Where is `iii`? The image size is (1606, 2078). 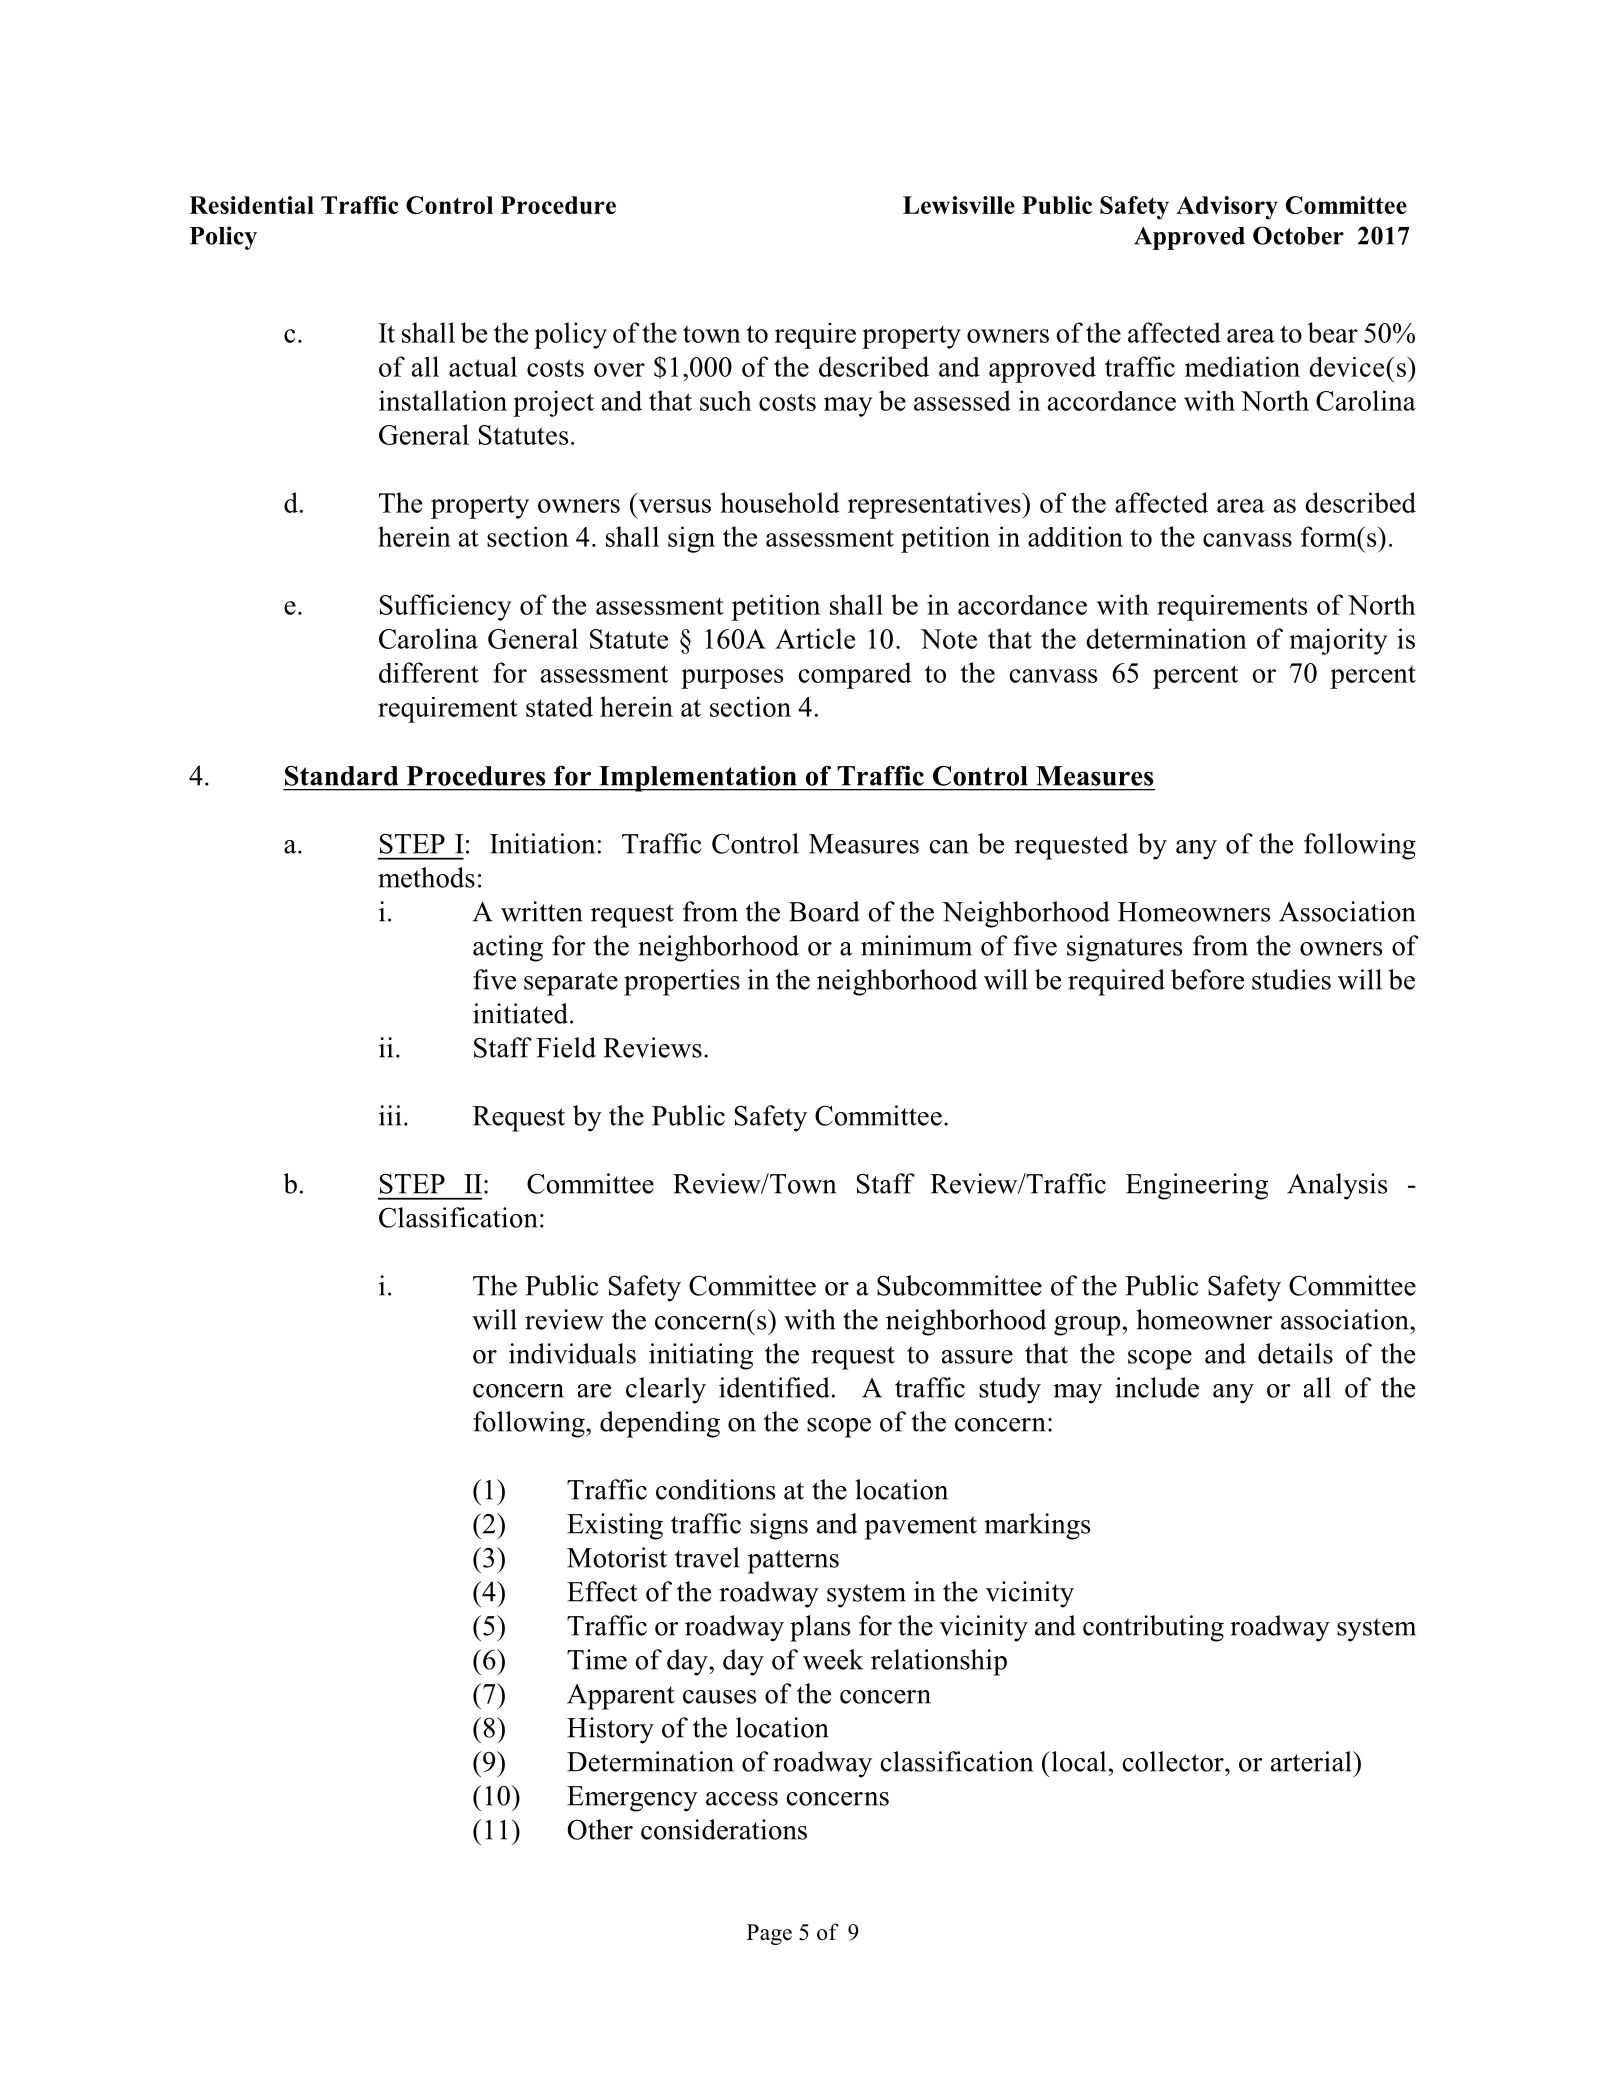
iii is located at coordinates (390, 1115).
